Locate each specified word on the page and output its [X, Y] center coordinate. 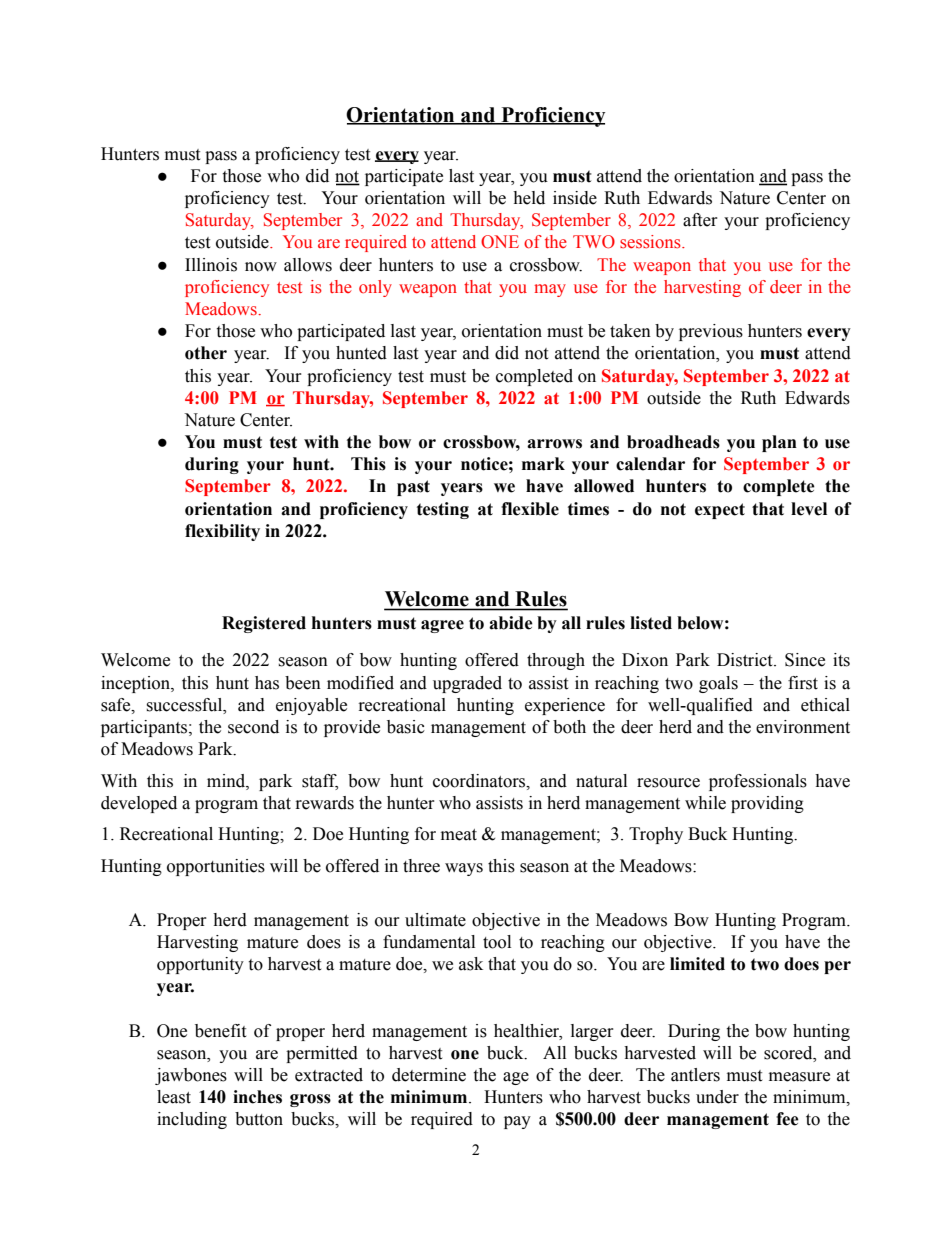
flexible [530, 509]
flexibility [222, 532]
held [529, 198]
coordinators [480, 781]
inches [257, 1097]
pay [517, 1122]
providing [767, 804]
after [700, 220]
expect [720, 511]
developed [139, 804]
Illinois [211, 265]
